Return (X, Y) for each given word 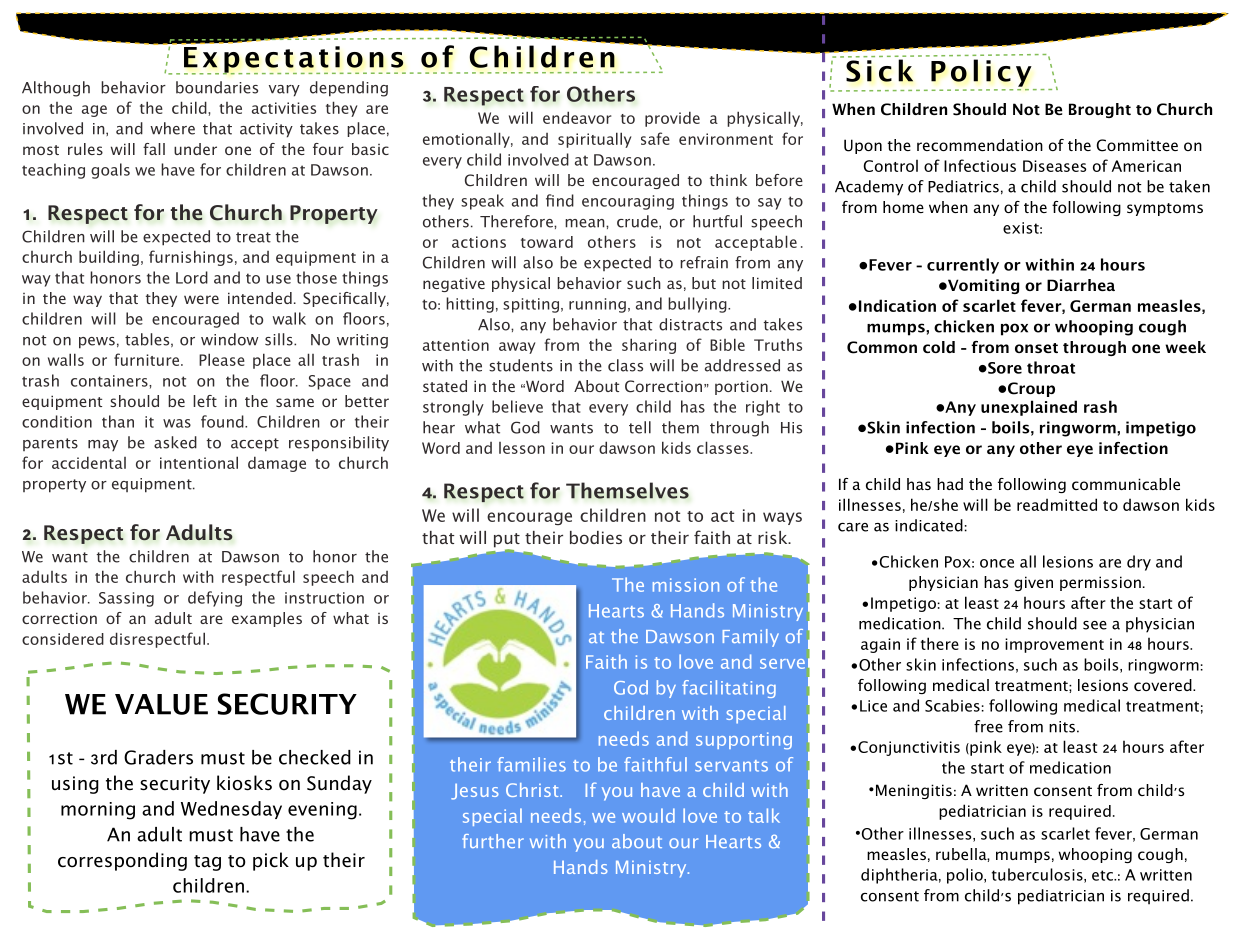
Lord (192, 277)
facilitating (729, 689)
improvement (1054, 645)
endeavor (577, 117)
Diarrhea (1081, 285)
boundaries (217, 87)
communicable (1126, 484)
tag (207, 863)
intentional (199, 462)
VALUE (161, 704)
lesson (522, 448)
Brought (1100, 110)
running (597, 305)
